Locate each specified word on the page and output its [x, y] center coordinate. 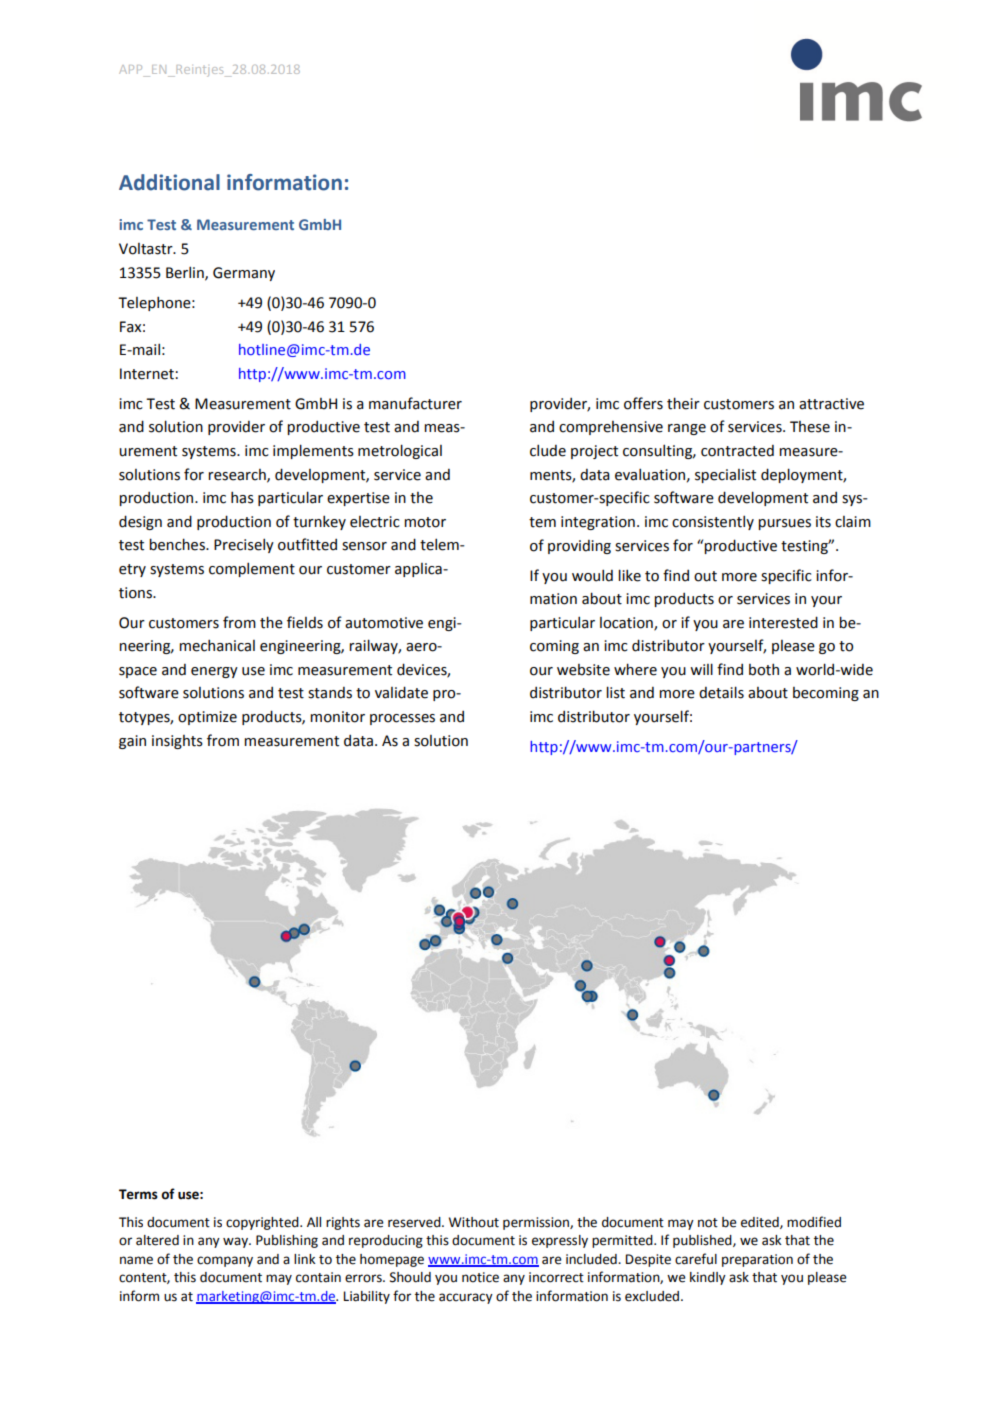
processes [402, 719]
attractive [831, 404]
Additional [169, 182]
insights [177, 742]
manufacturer [415, 403]
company [225, 1261]
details [721, 692]
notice [480, 1277]
